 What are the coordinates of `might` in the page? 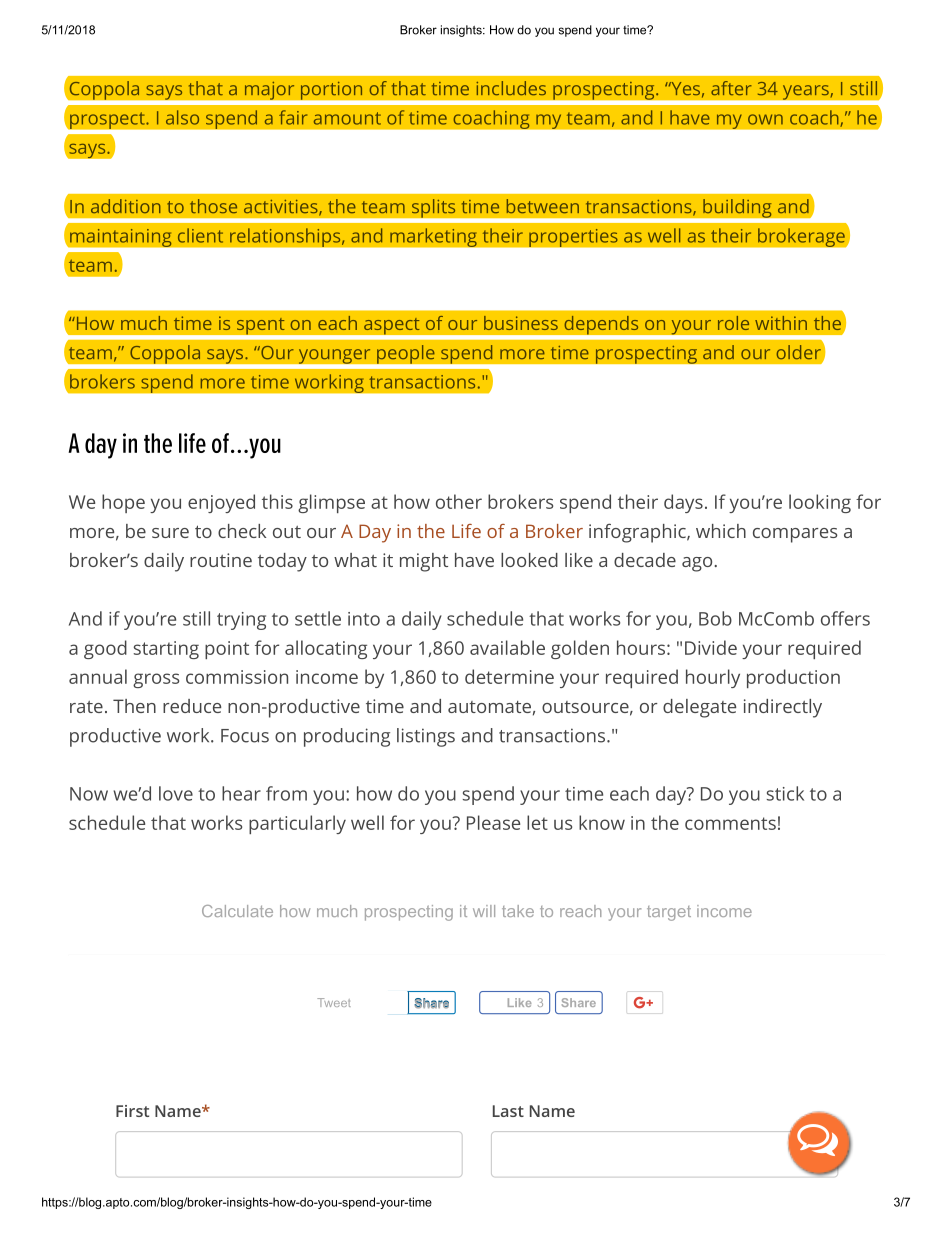 It's located at (424, 562).
